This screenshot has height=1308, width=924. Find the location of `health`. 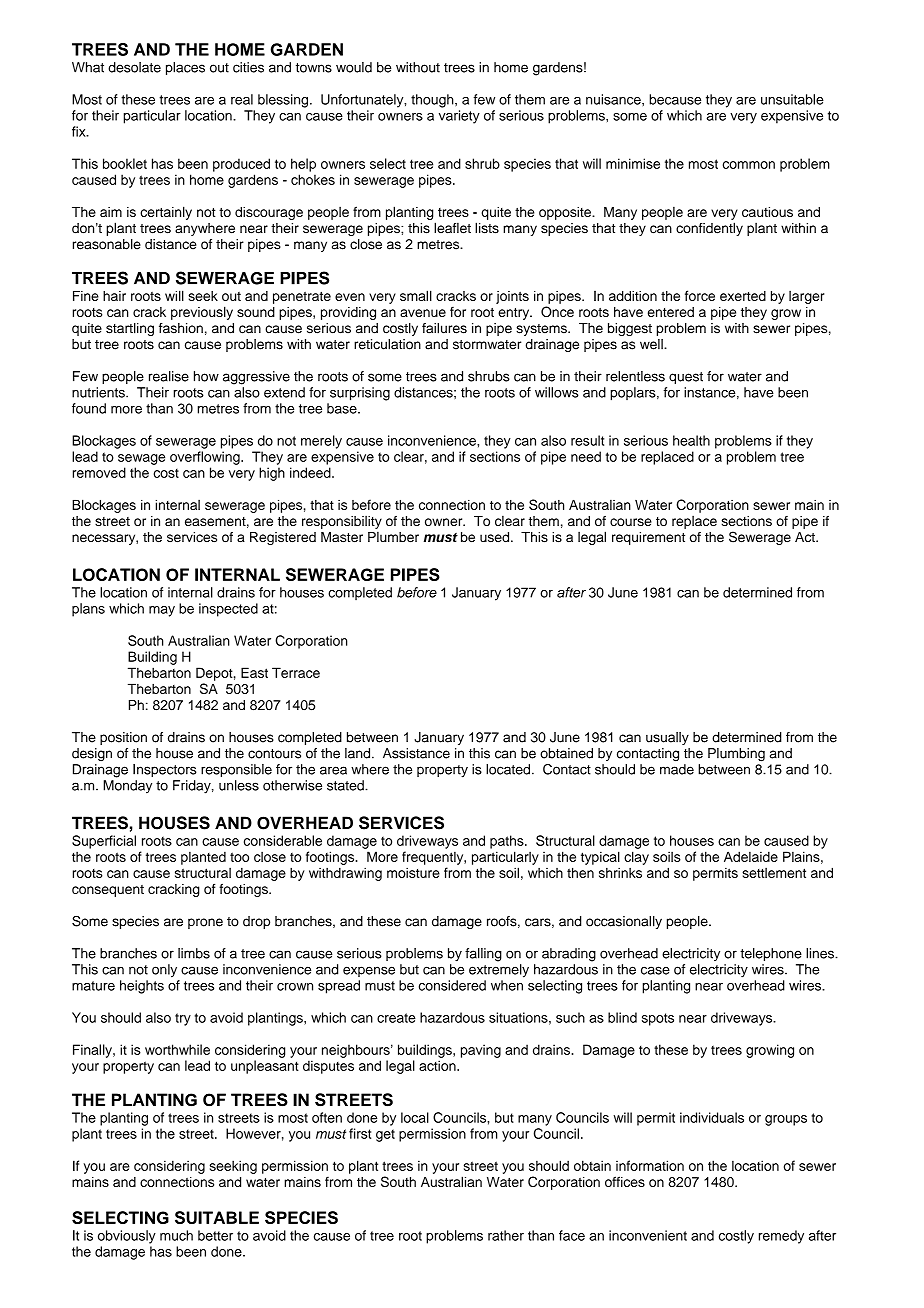

health is located at coordinates (691, 440).
